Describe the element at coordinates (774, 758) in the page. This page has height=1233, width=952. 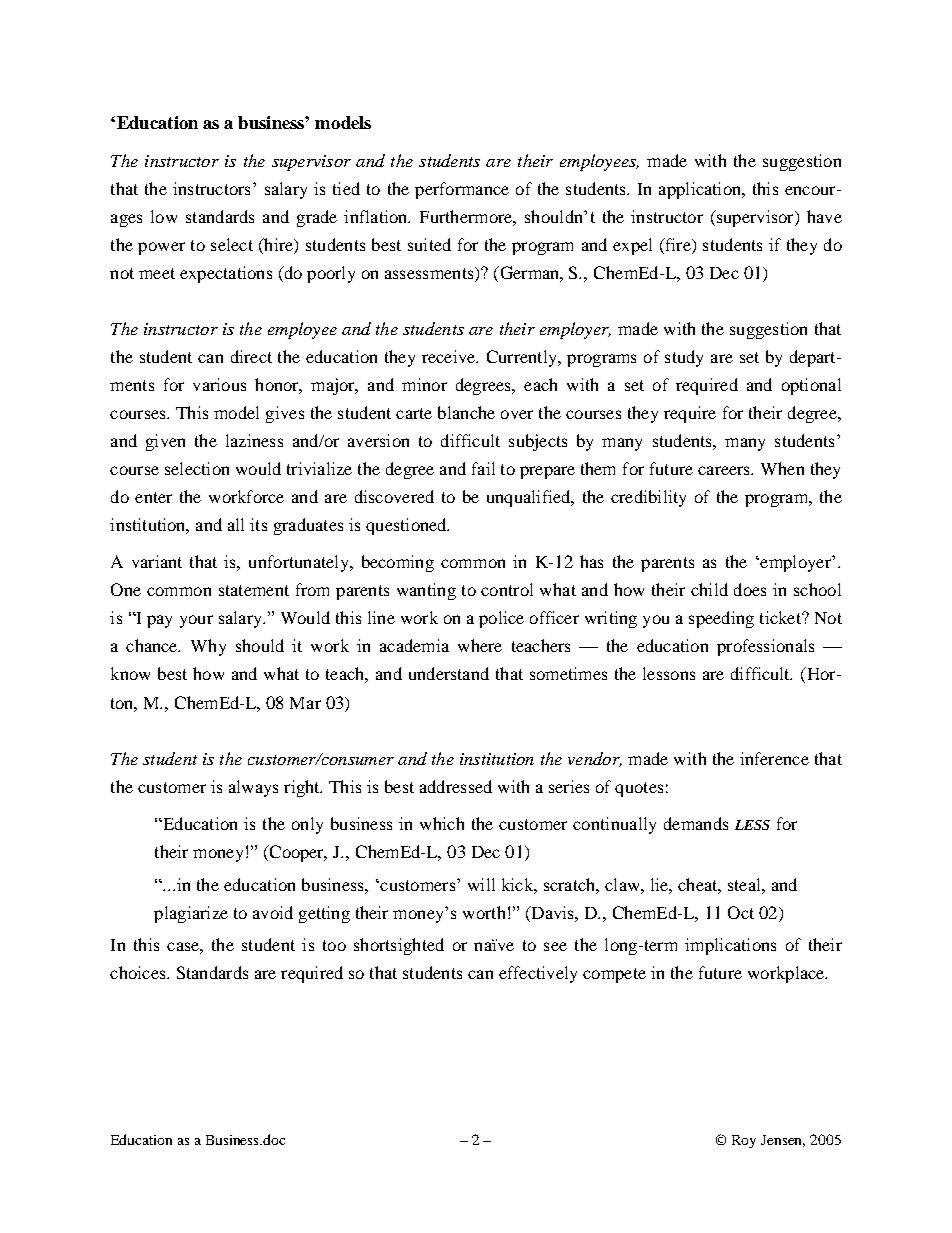
I see `inference` at that location.
